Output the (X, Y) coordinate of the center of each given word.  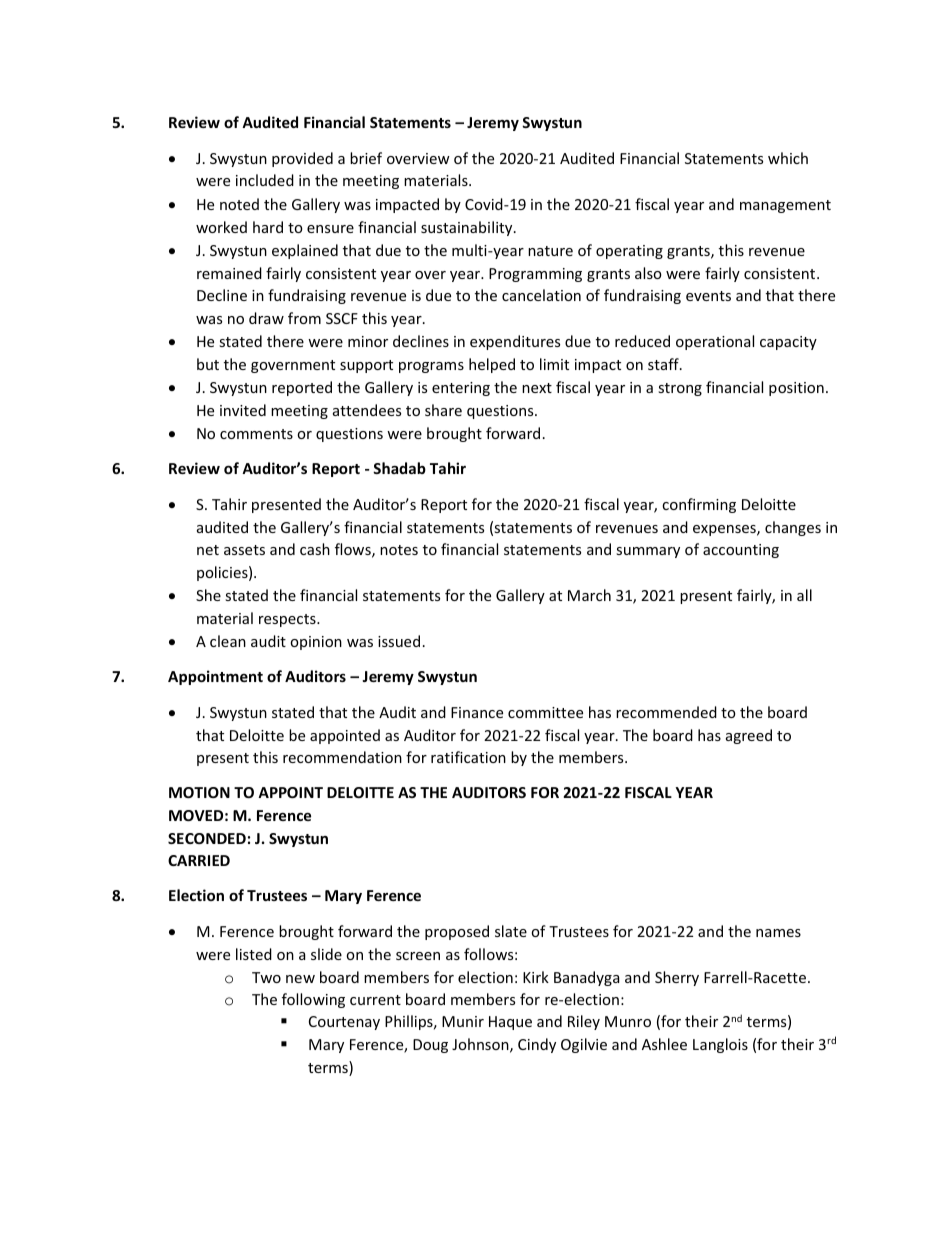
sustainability (468, 228)
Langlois (720, 1045)
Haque (510, 1023)
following (313, 1000)
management (785, 206)
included (265, 180)
